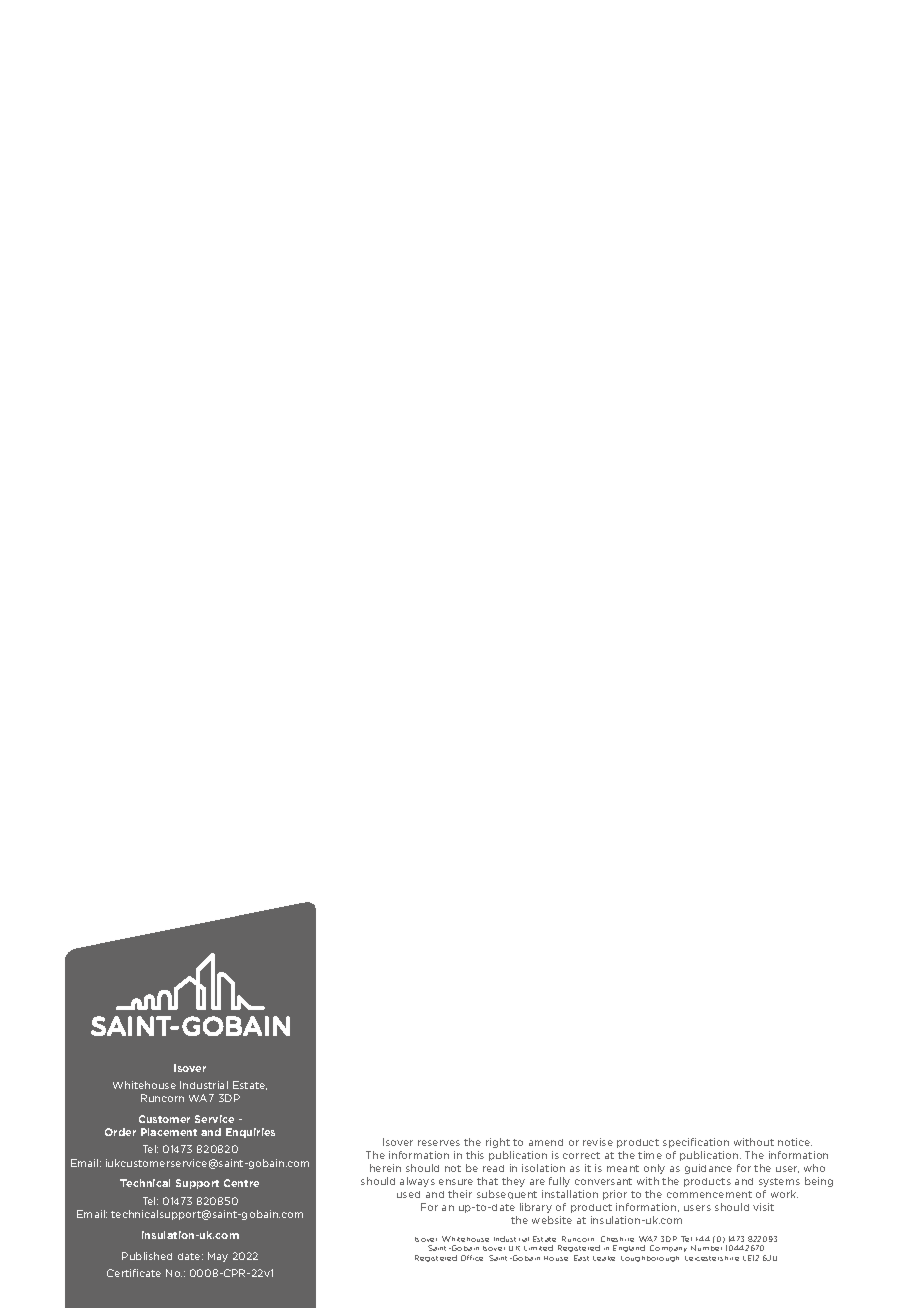  I want to click on Cheshire, so click(617, 1239).
